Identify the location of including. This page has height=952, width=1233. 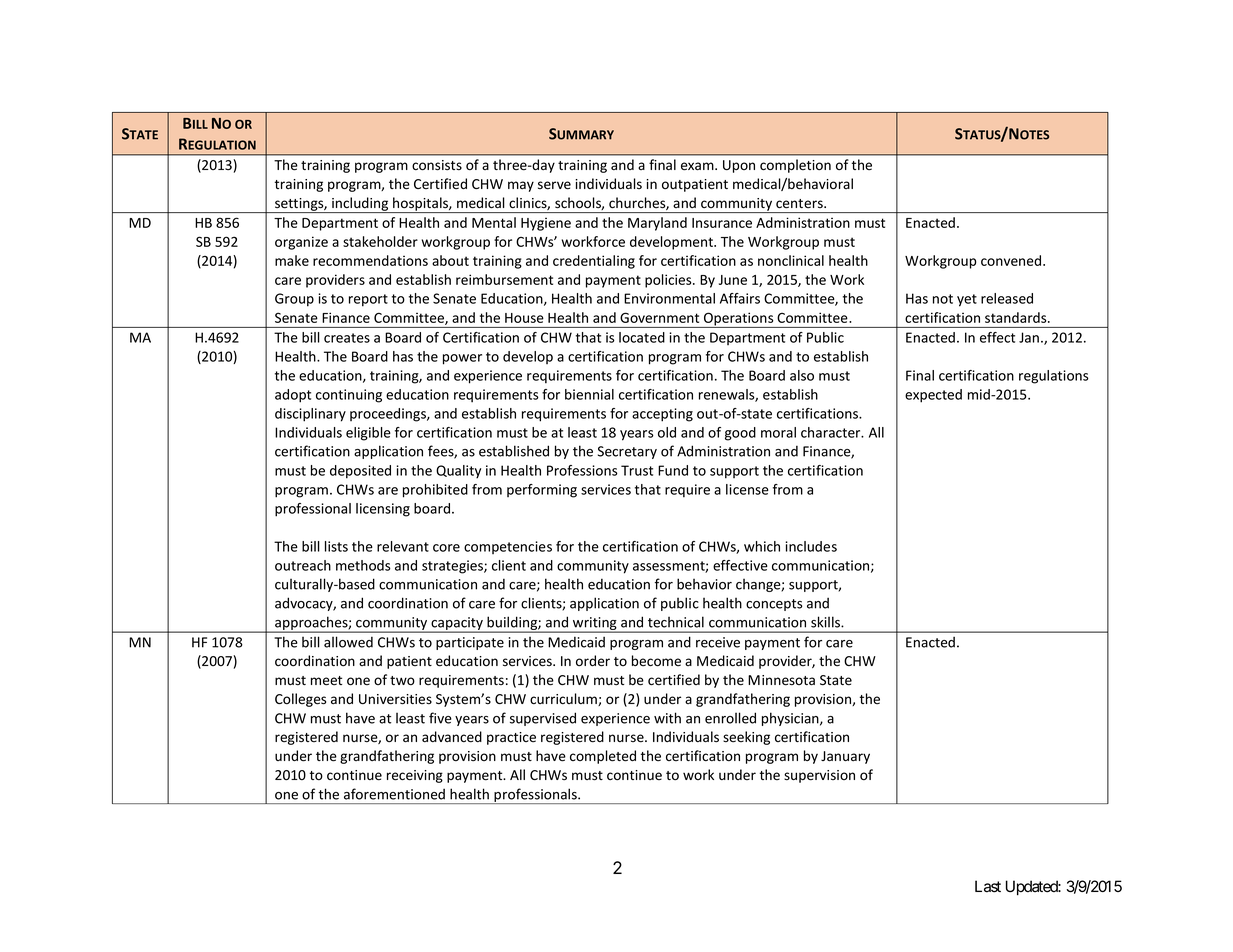
(360, 205).
